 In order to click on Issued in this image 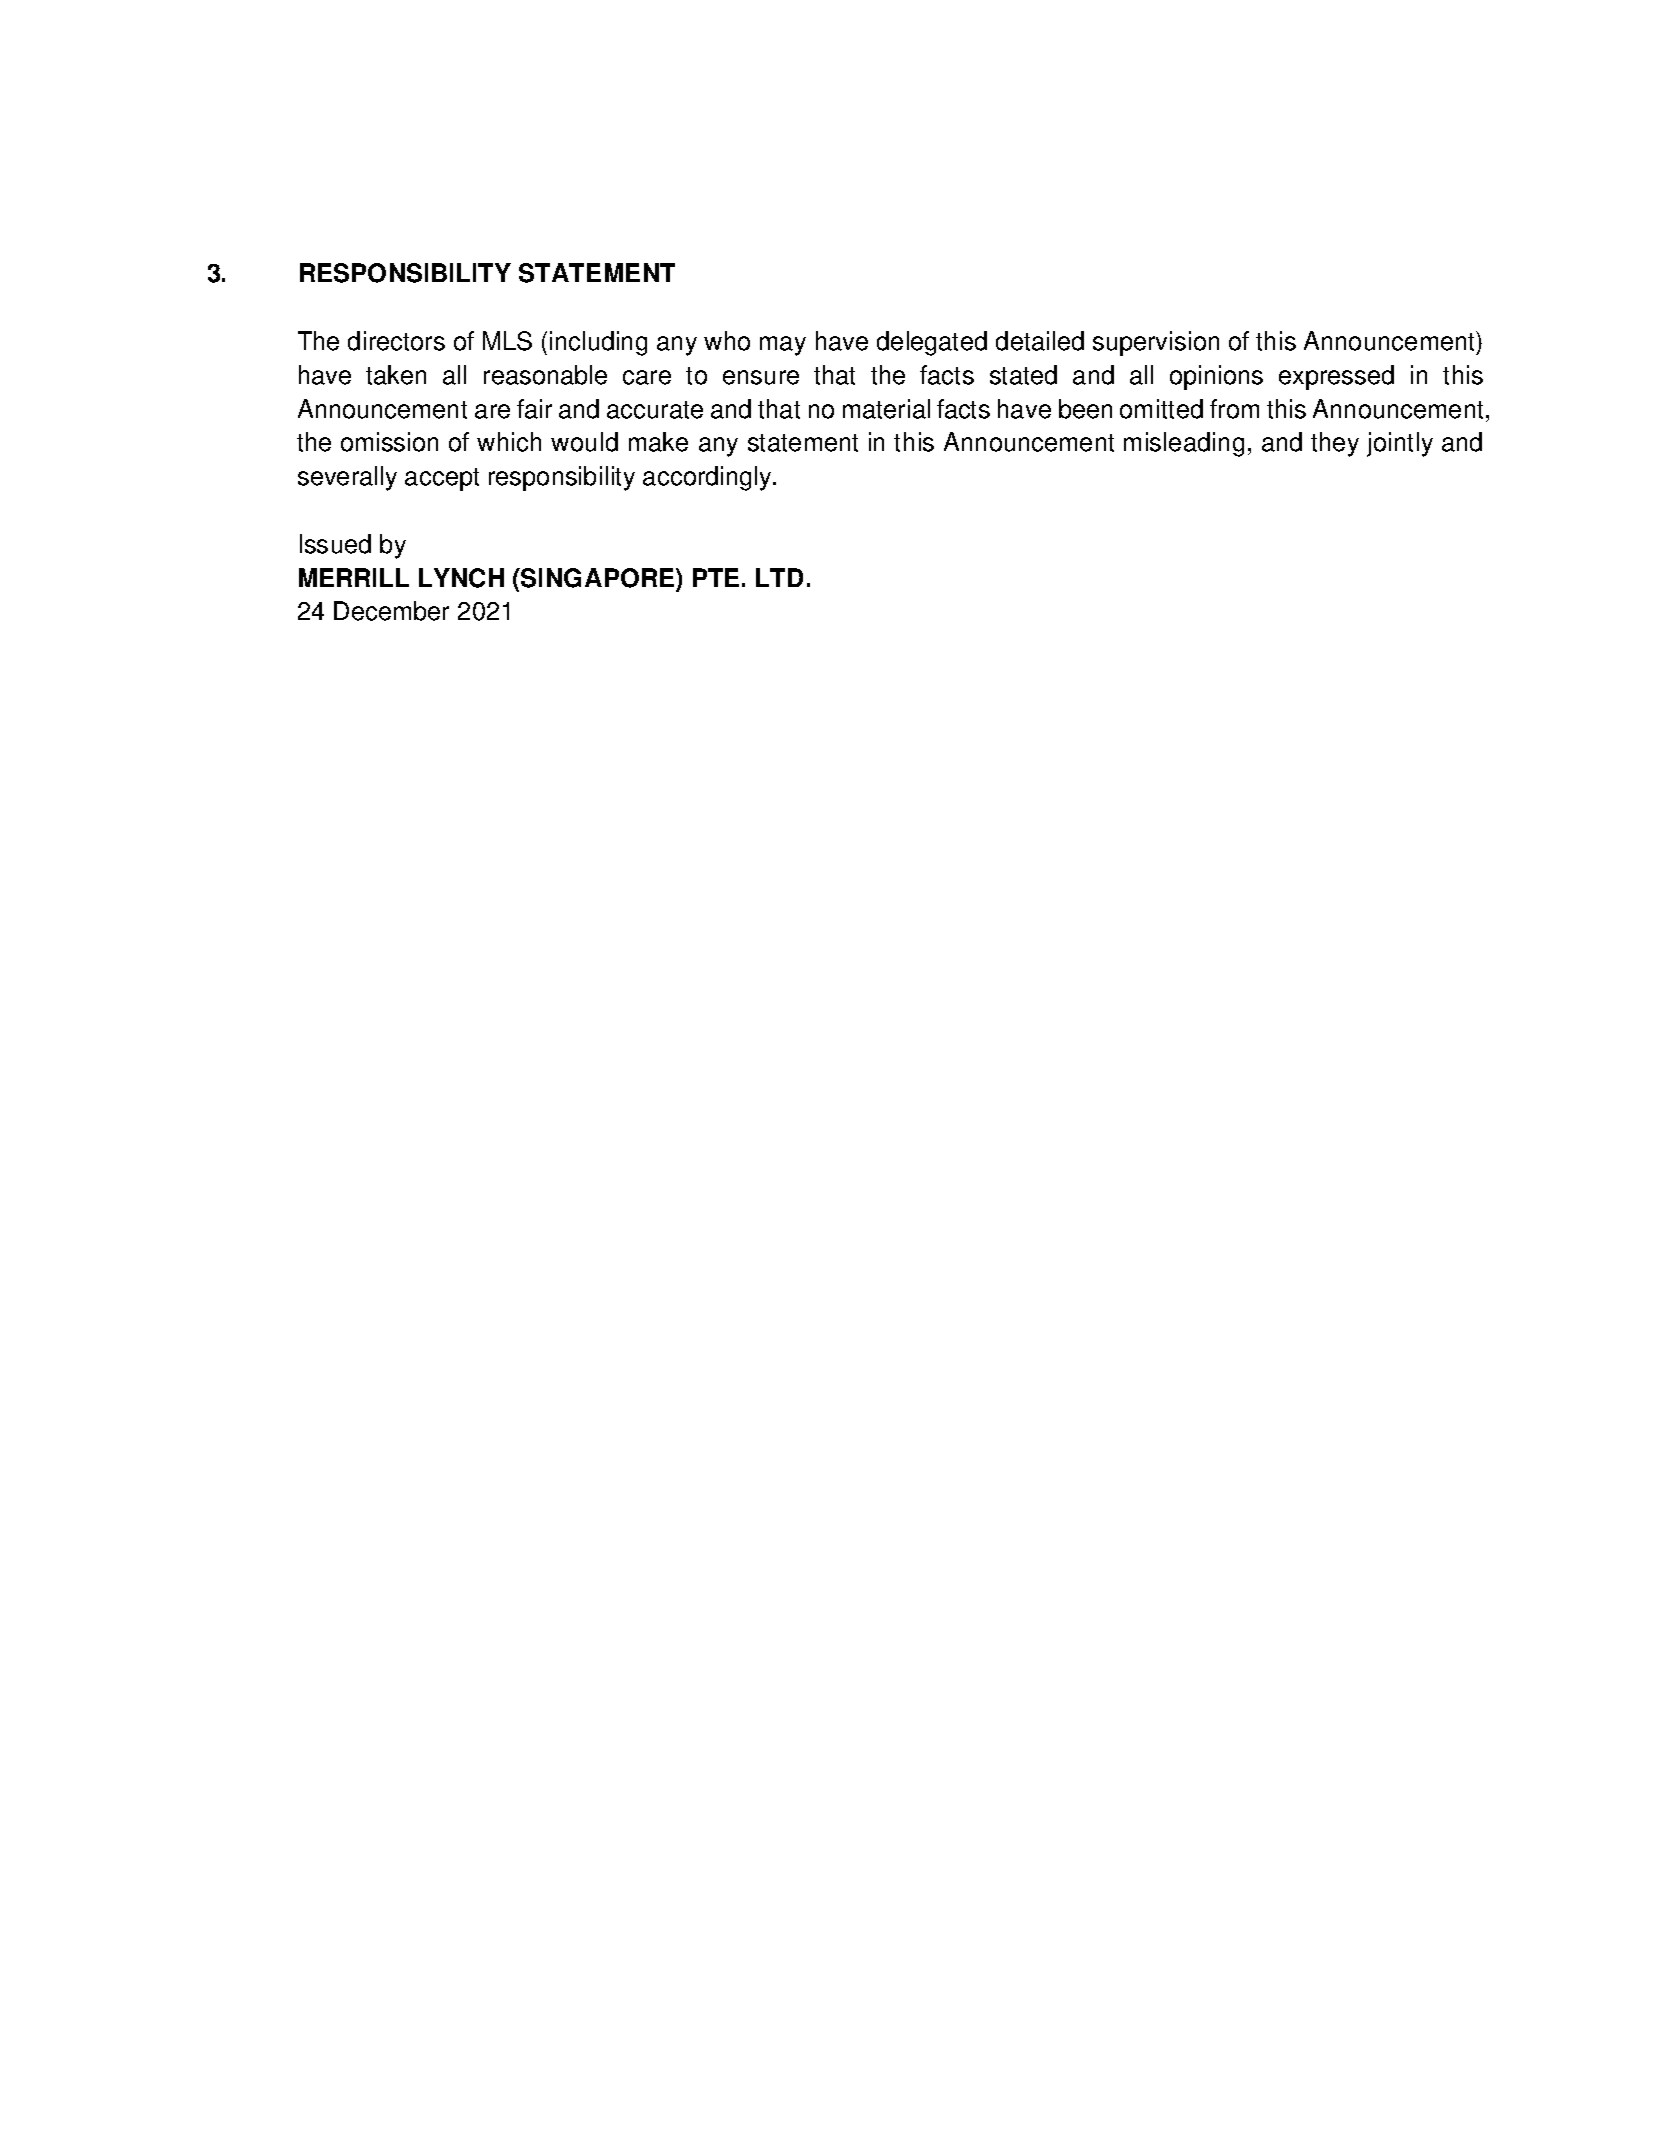, I will do `click(335, 544)`.
